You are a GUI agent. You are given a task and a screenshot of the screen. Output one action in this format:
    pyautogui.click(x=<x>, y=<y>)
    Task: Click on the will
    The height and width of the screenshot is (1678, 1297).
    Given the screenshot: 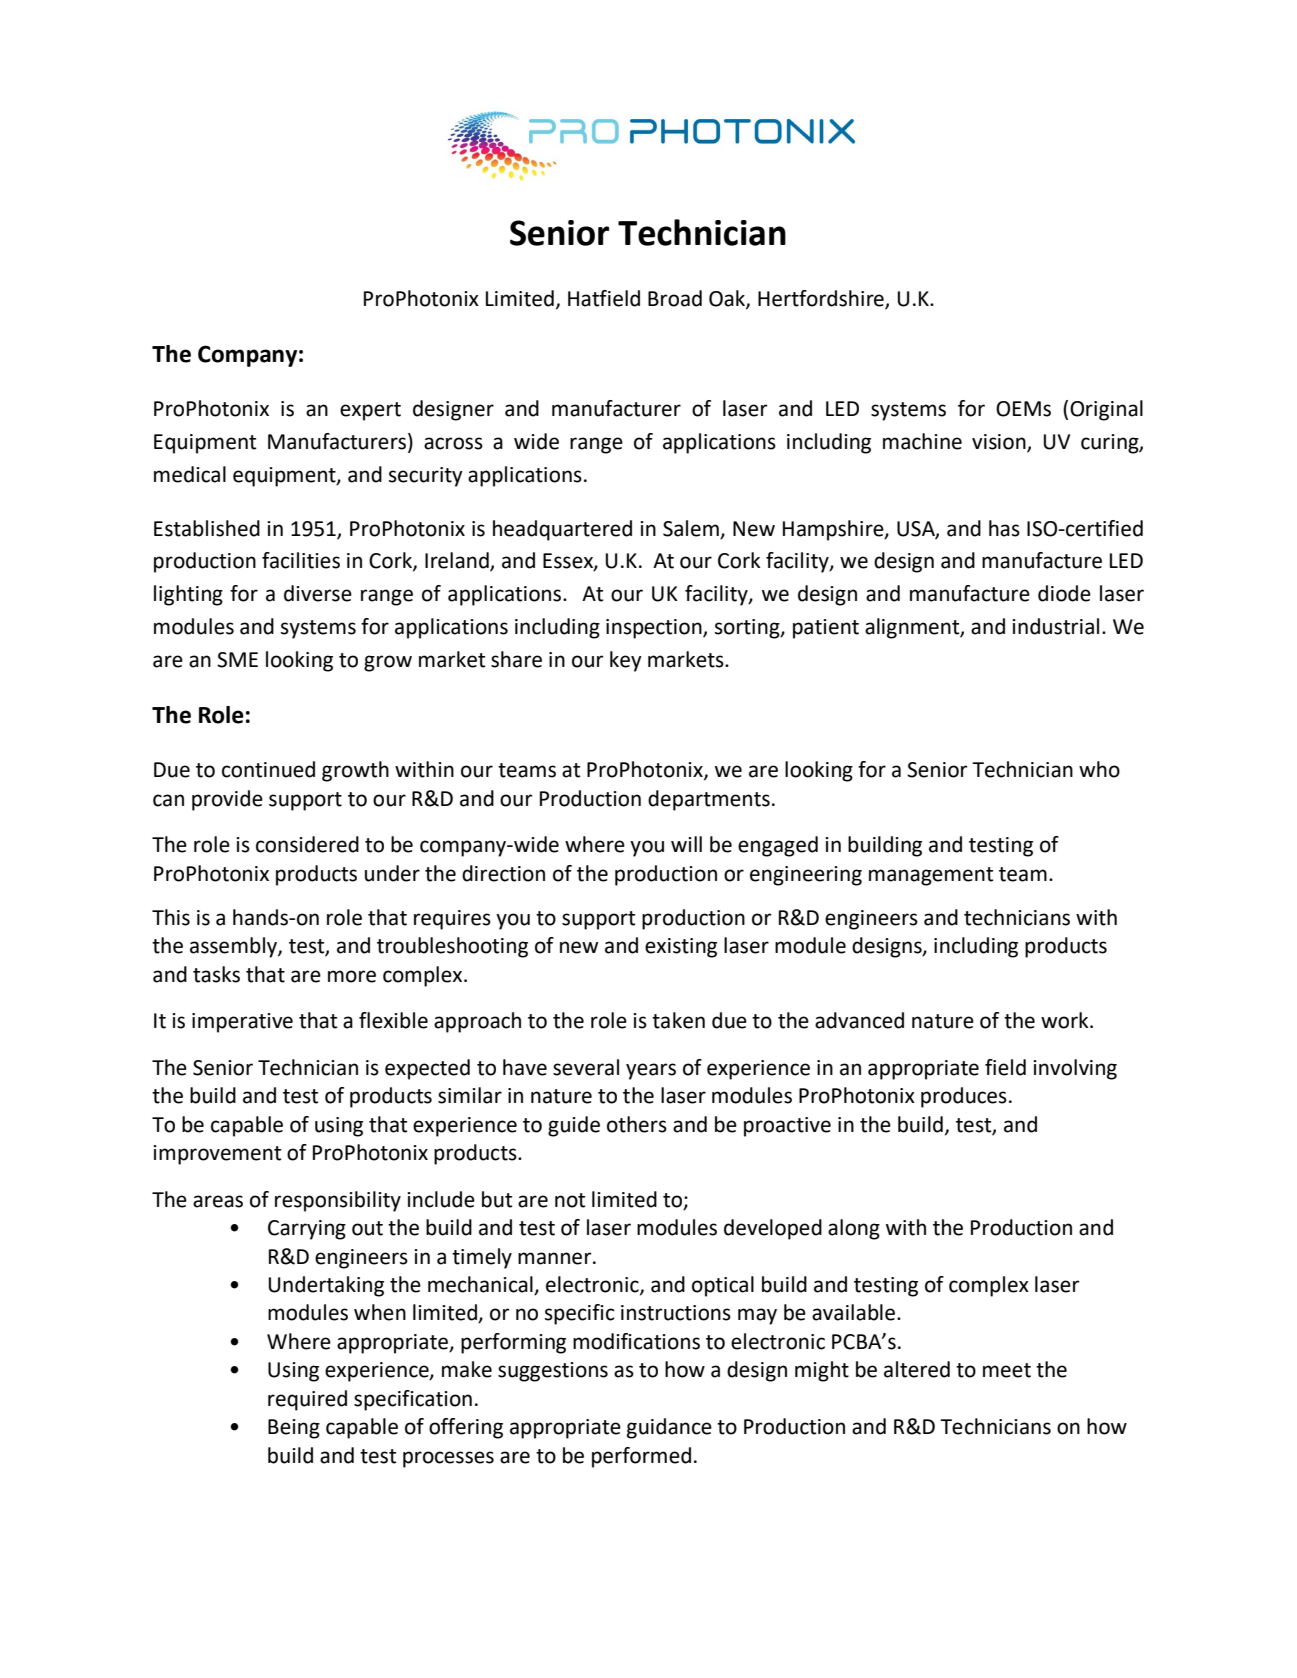 What is the action you would take?
    pyautogui.click(x=686, y=844)
